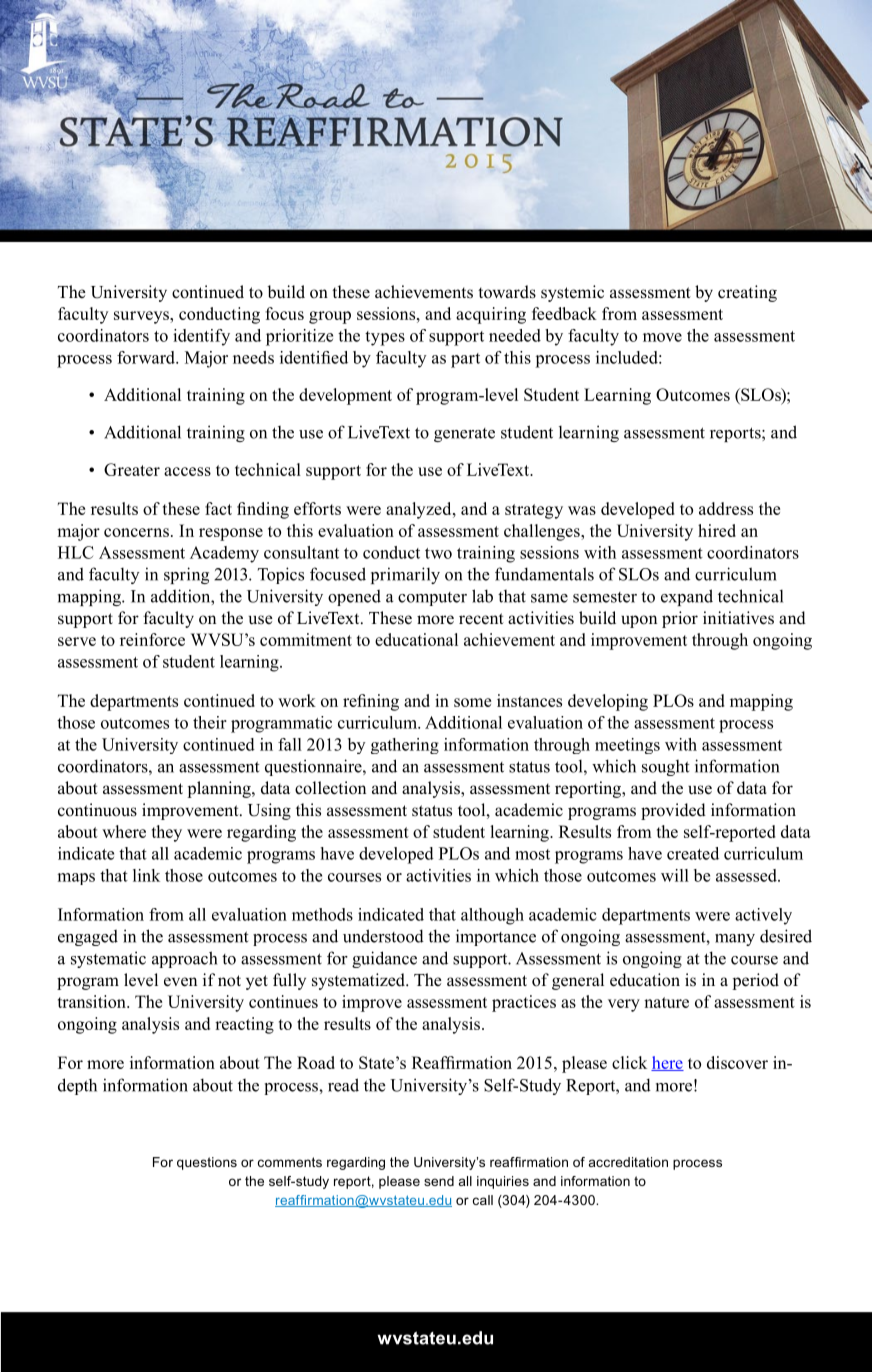 Image resolution: width=872 pixels, height=1372 pixels. What do you see at coordinates (693, 853) in the screenshot?
I see `created` at bounding box center [693, 853].
